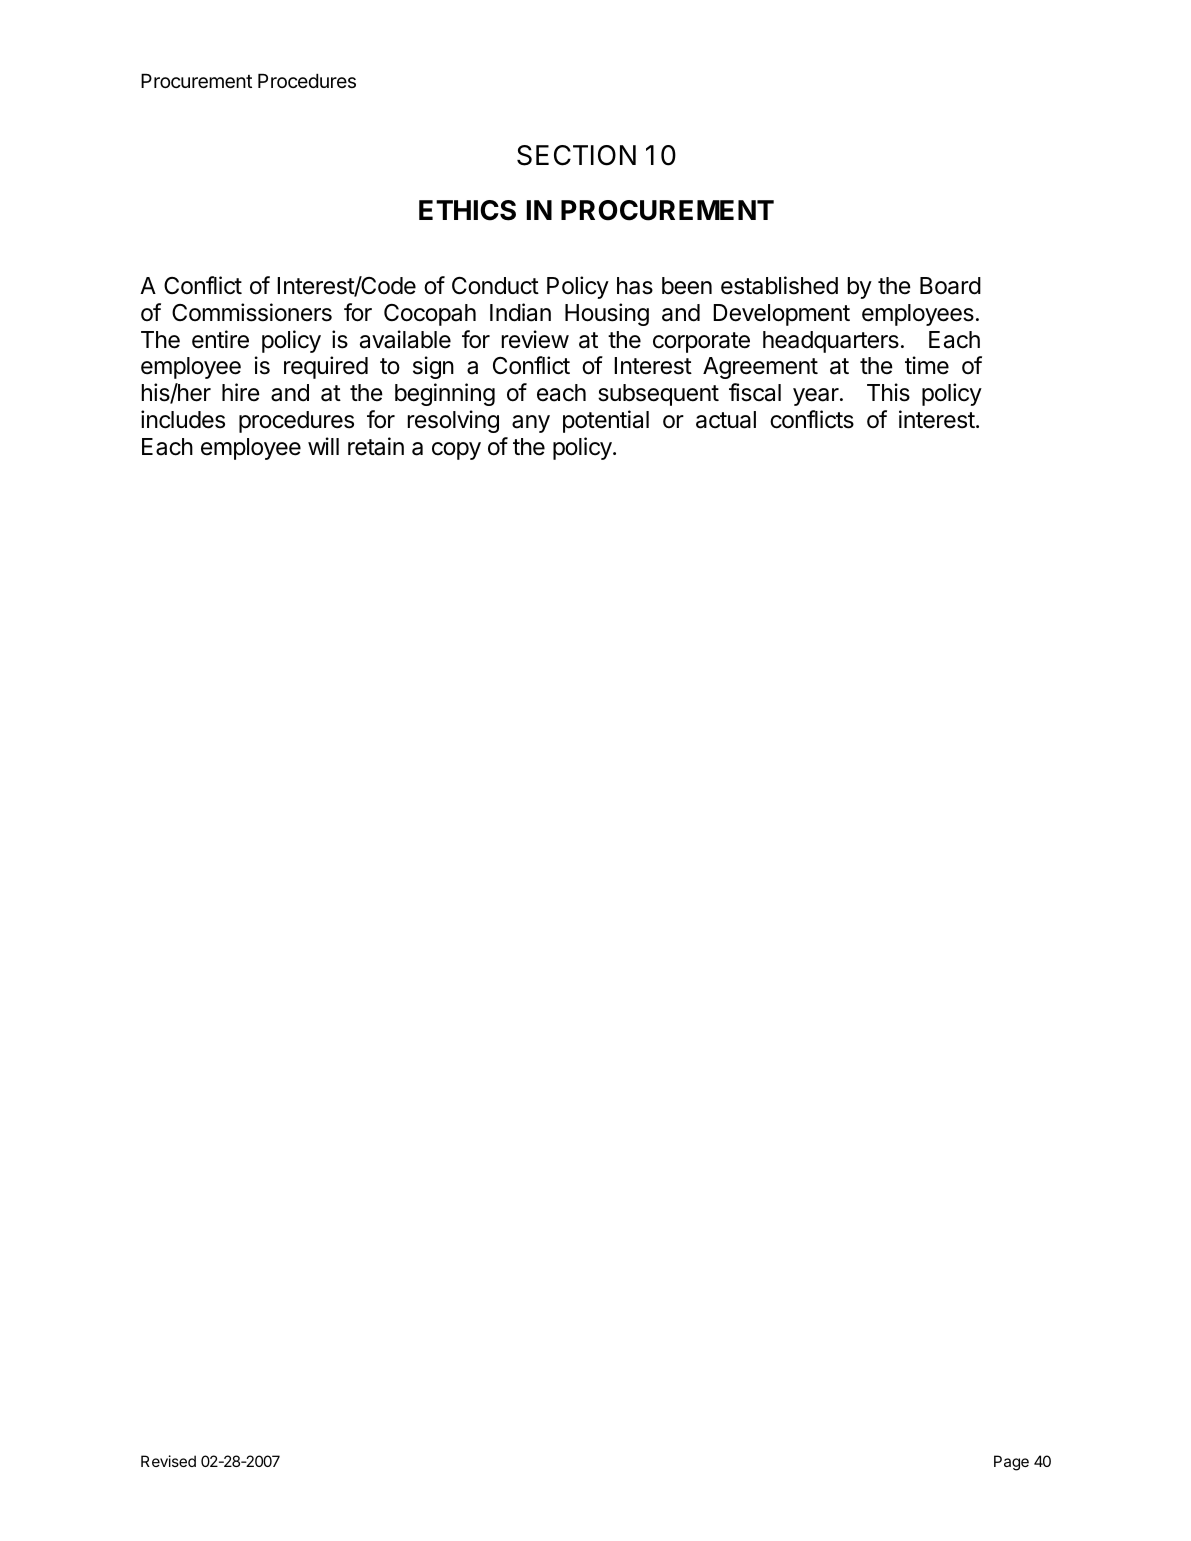 This screenshot has height=1541, width=1191. I want to click on will, so click(323, 446).
